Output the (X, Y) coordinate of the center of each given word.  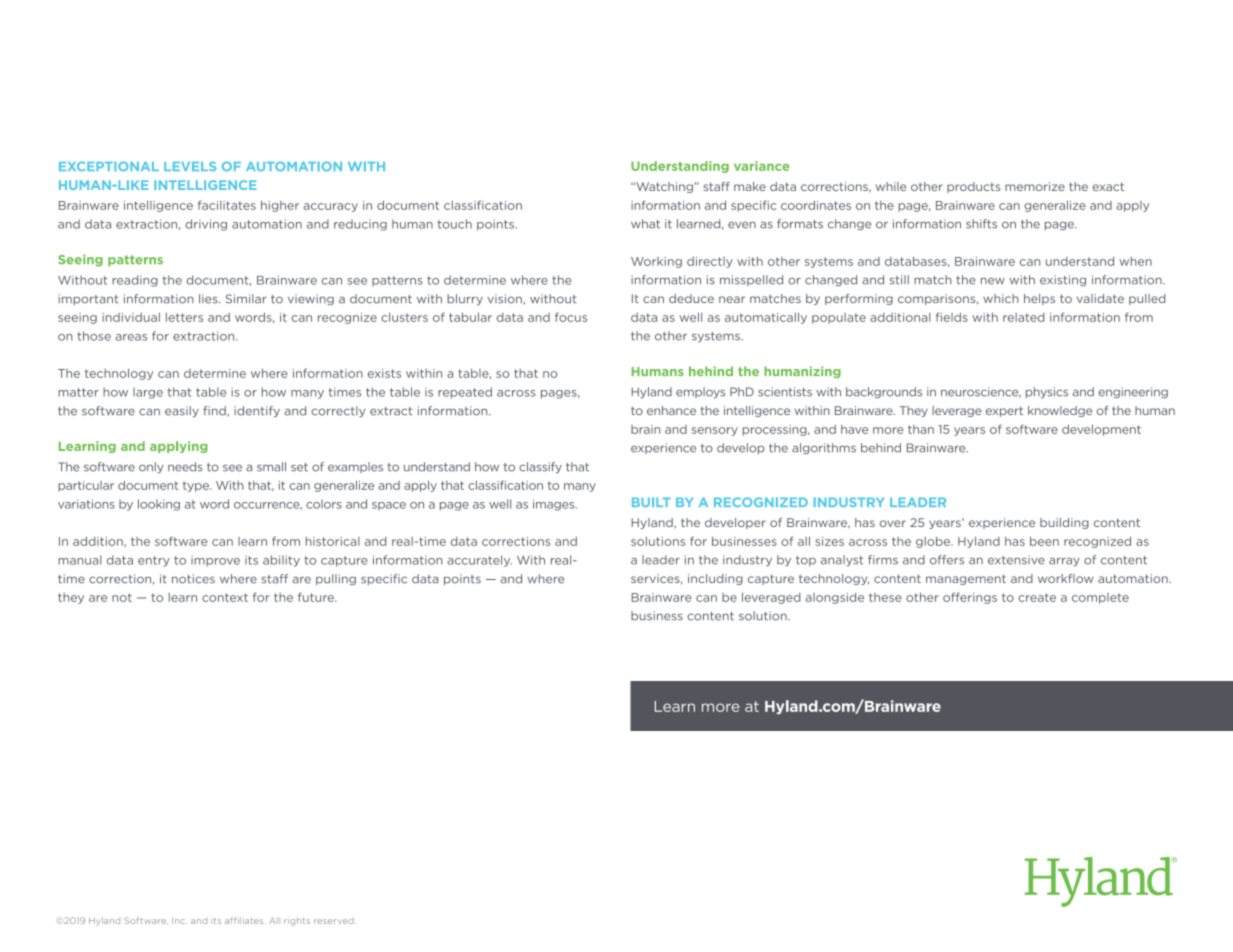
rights (297, 921)
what (645, 224)
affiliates (244, 920)
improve (215, 561)
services (656, 579)
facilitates (227, 205)
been (1044, 541)
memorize (1035, 186)
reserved (335, 921)
